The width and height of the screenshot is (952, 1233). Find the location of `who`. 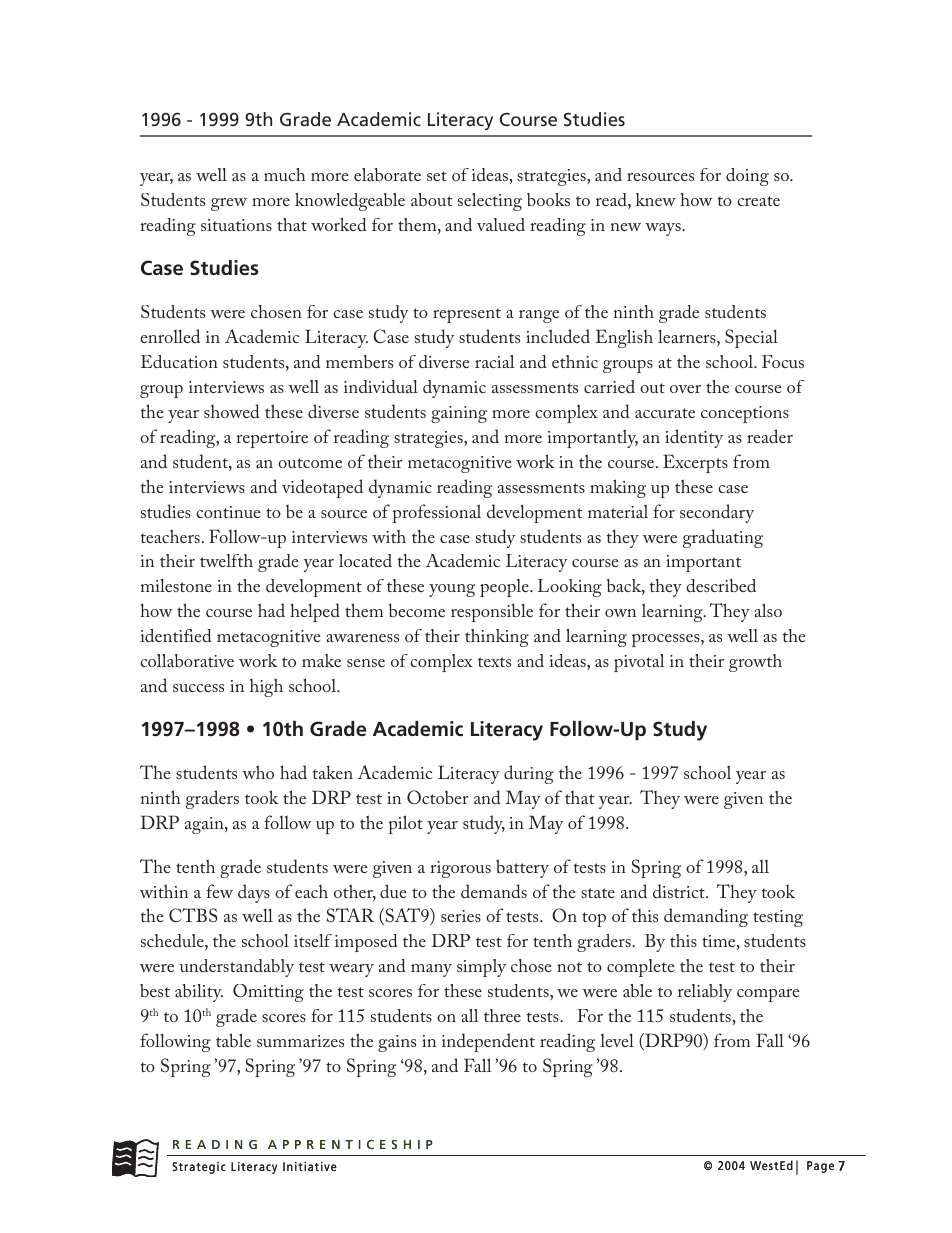

who is located at coordinates (258, 772).
